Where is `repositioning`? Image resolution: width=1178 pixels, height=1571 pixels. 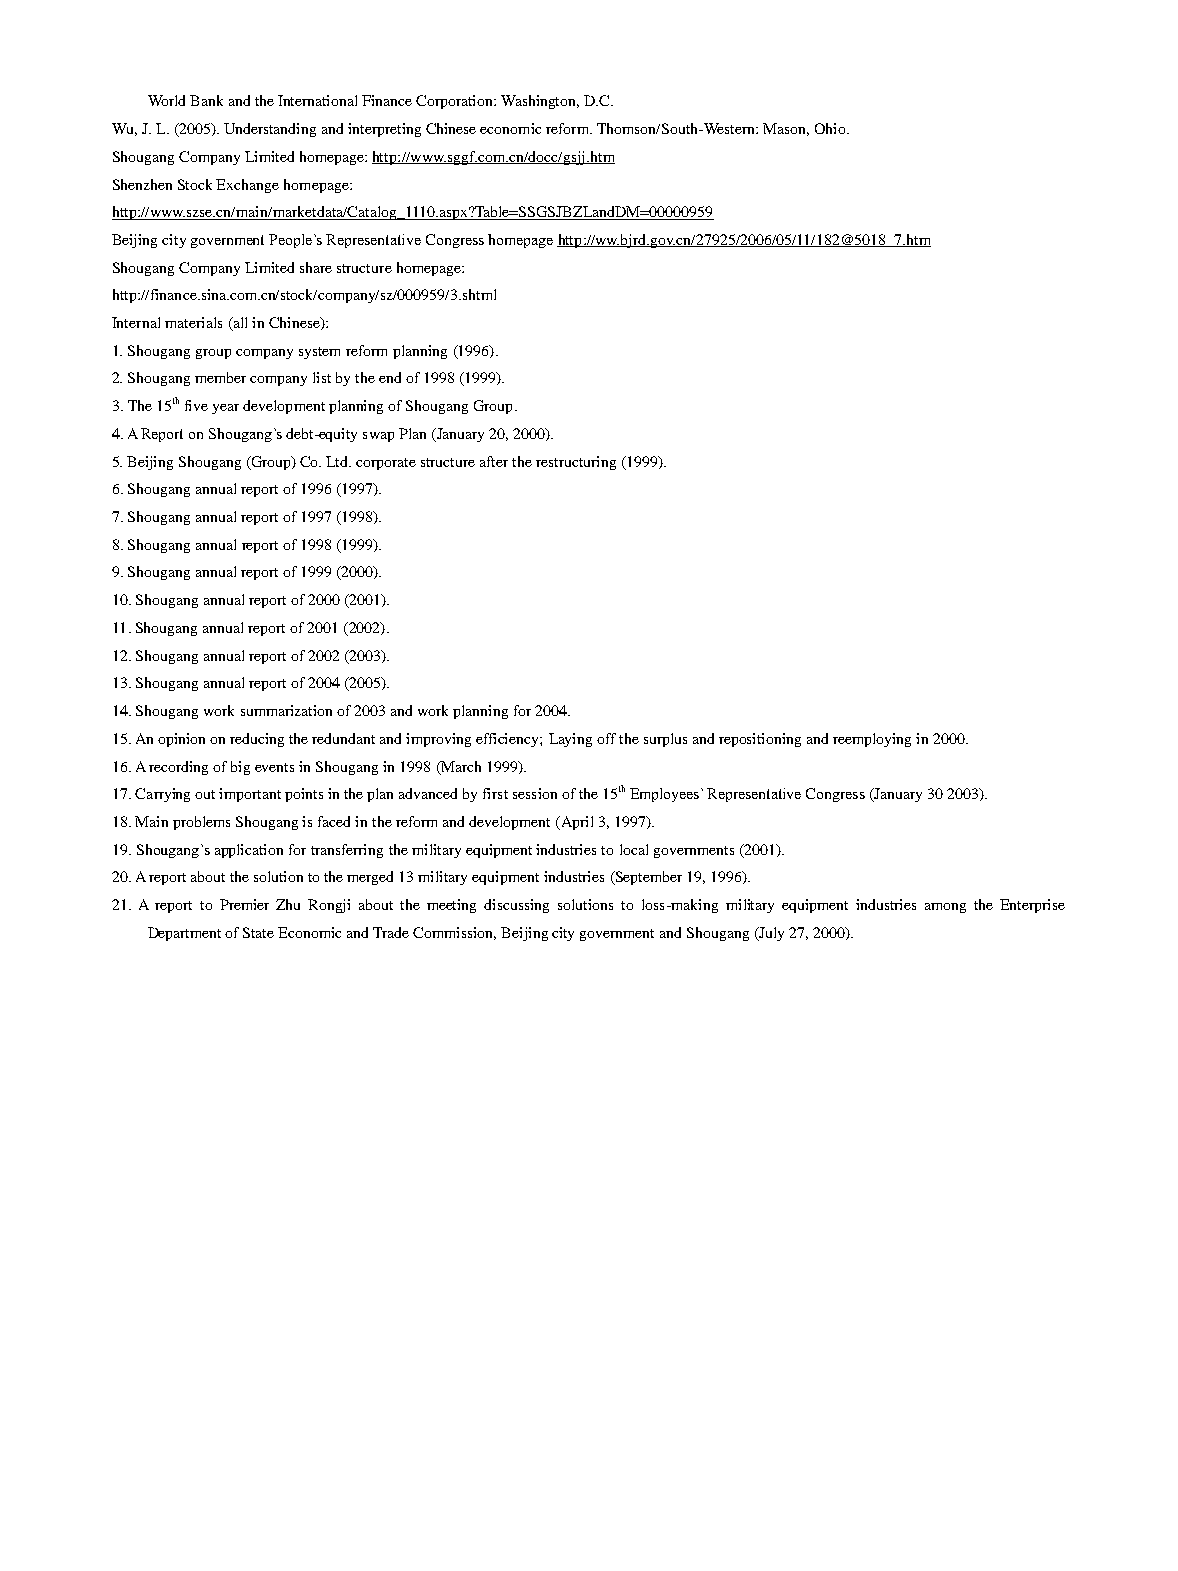
repositioning is located at coordinates (760, 740).
